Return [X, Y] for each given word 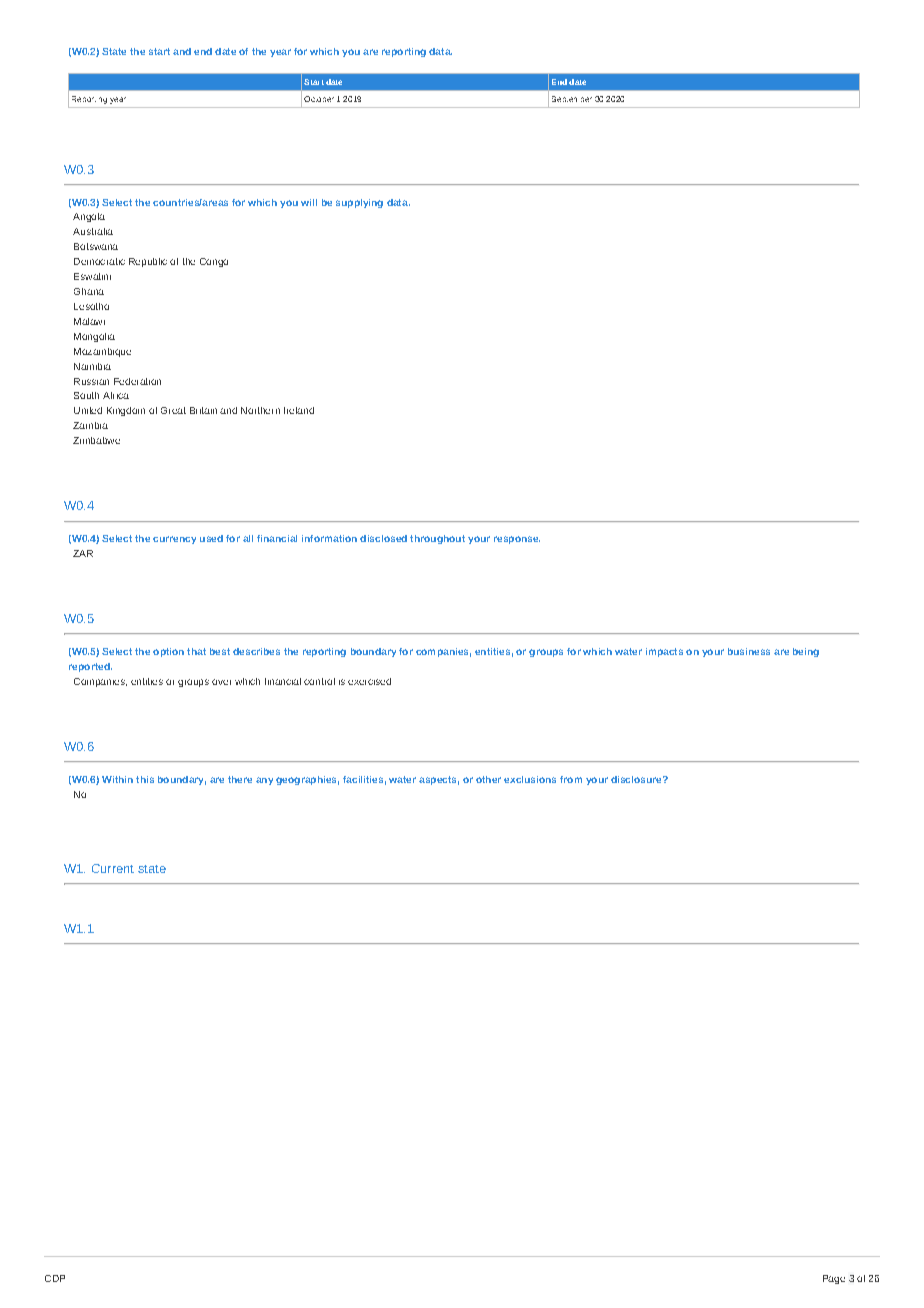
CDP [55, 1278]
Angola [89, 217]
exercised [369, 681]
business [749, 651]
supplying [359, 203]
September [572, 99]
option [168, 652]
